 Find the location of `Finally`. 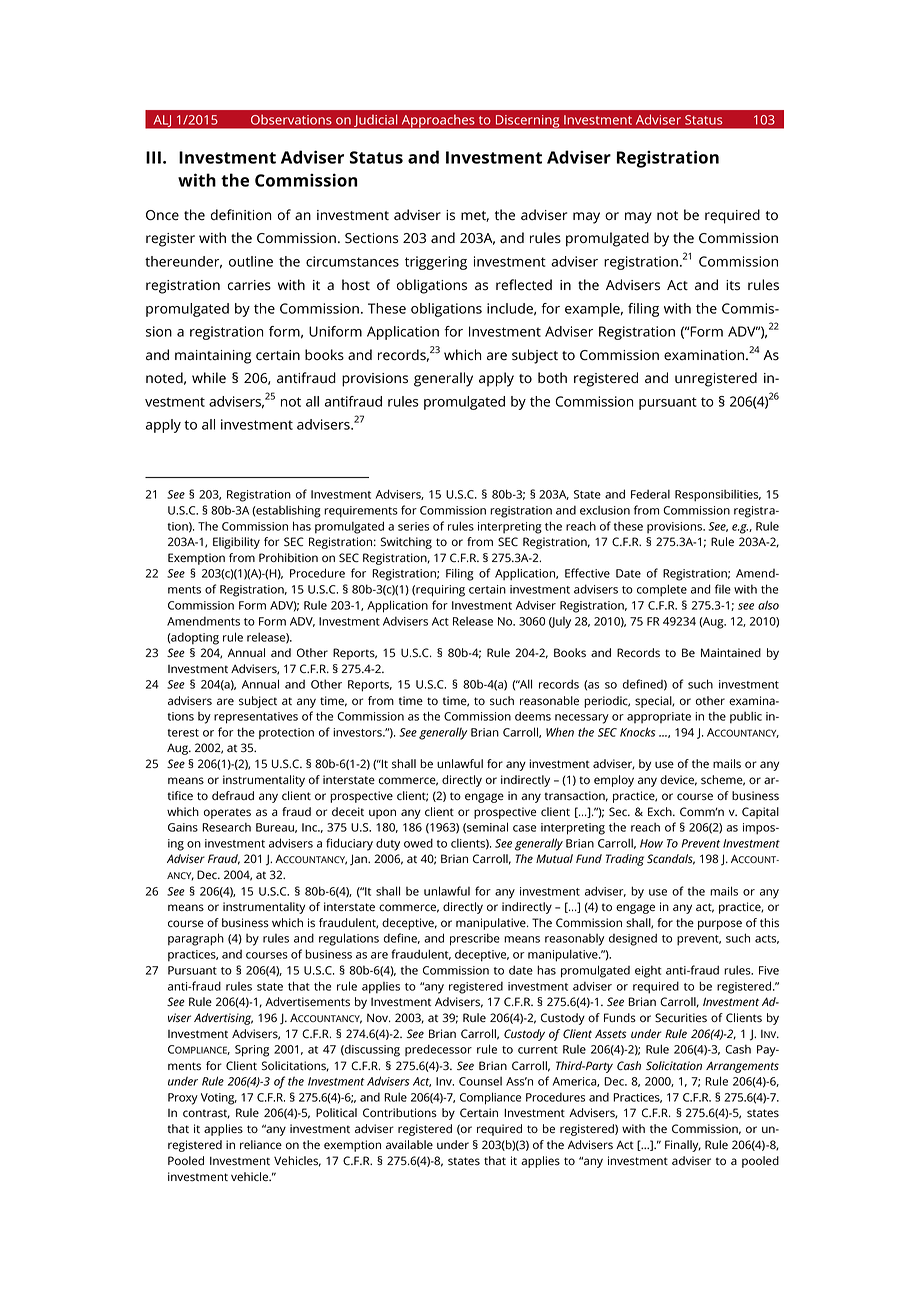

Finally is located at coordinates (683, 1146).
